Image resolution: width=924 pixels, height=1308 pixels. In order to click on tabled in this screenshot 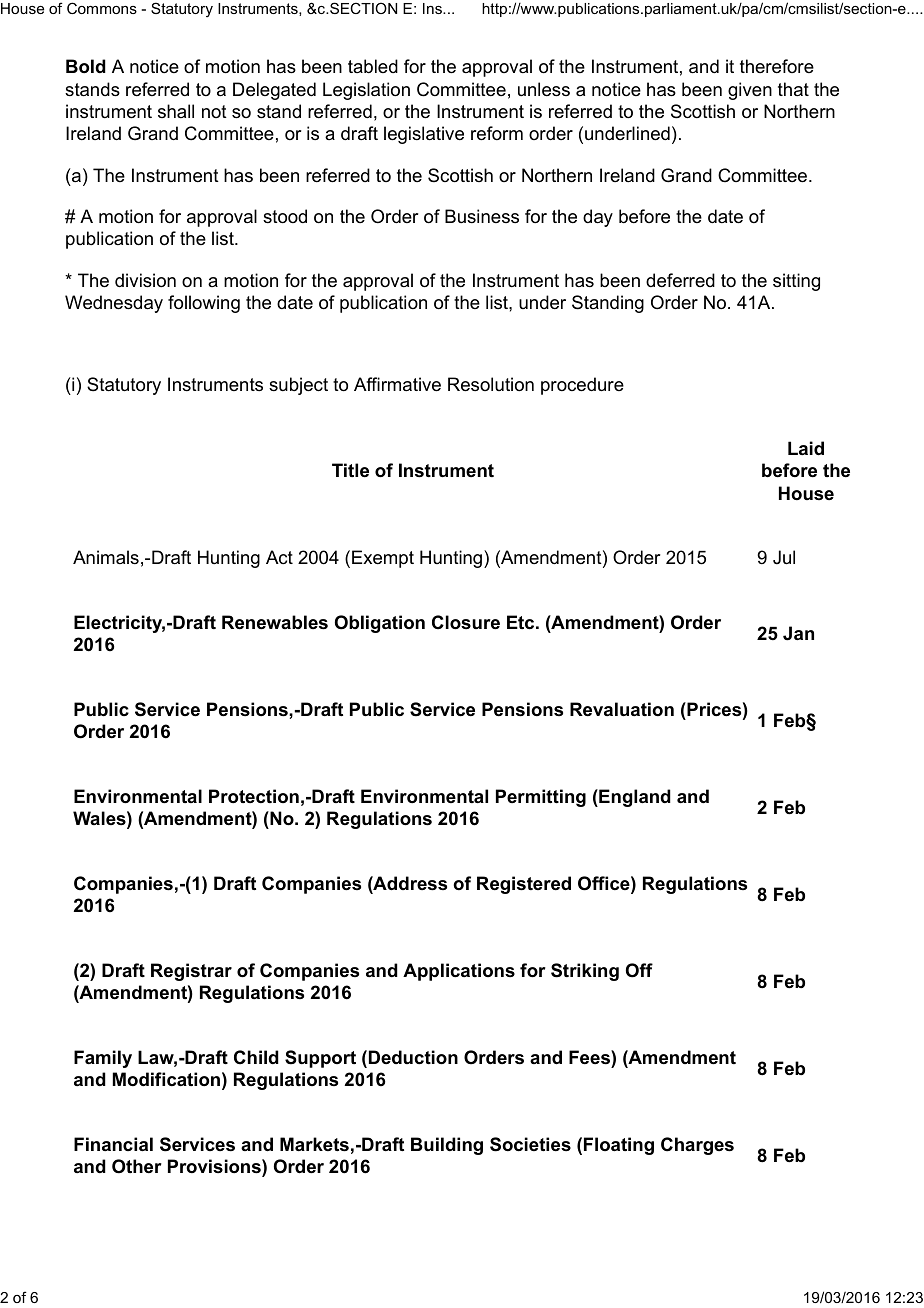, I will do `click(373, 66)`.
